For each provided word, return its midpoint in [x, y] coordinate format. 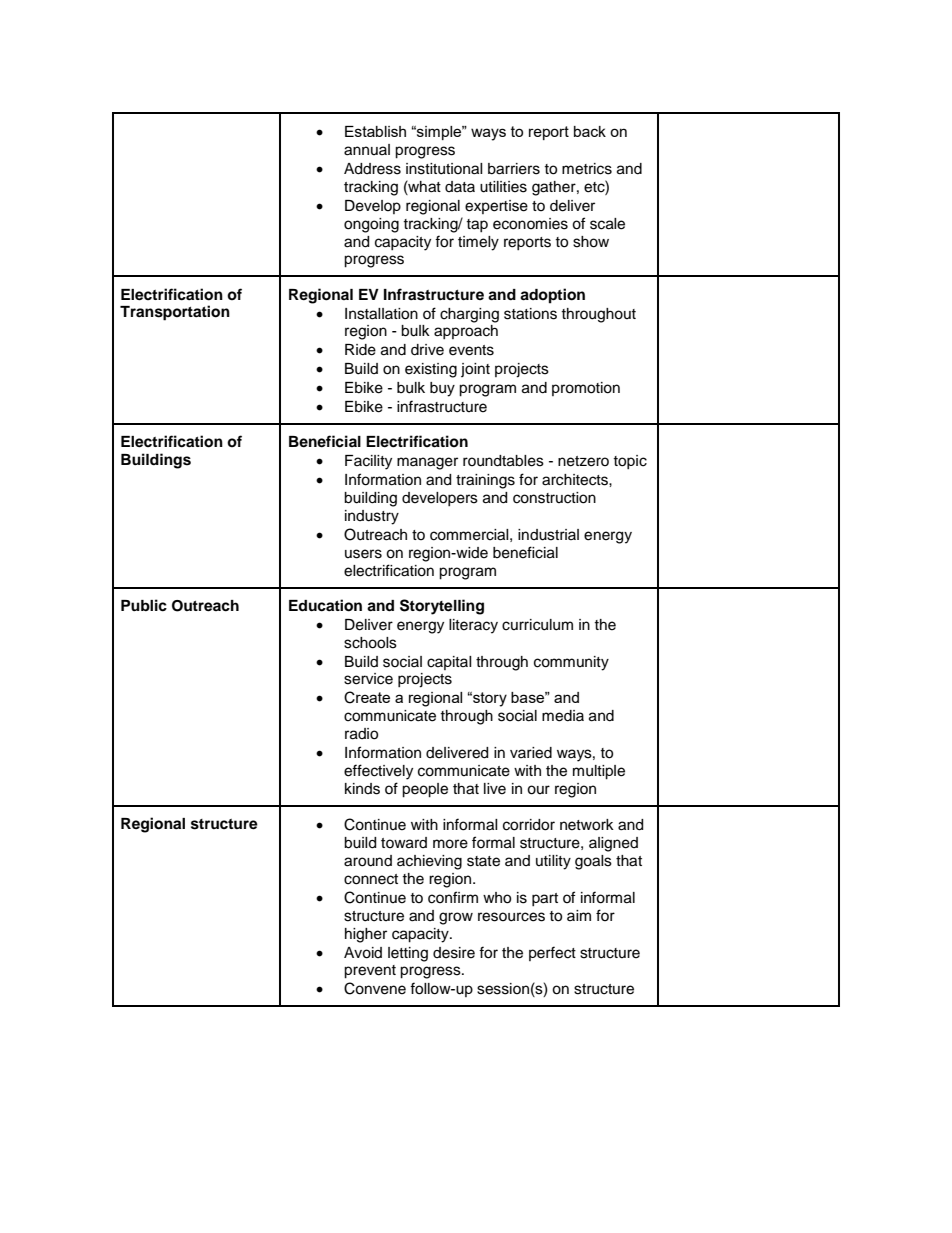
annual [367, 150]
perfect [552, 953]
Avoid [363, 953]
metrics [587, 169]
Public [144, 605]
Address [372, 169]
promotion [586, 389]
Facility [368, 462]
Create [367, 697]
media [563, 716]
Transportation [175, 313]
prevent [370, 972]
